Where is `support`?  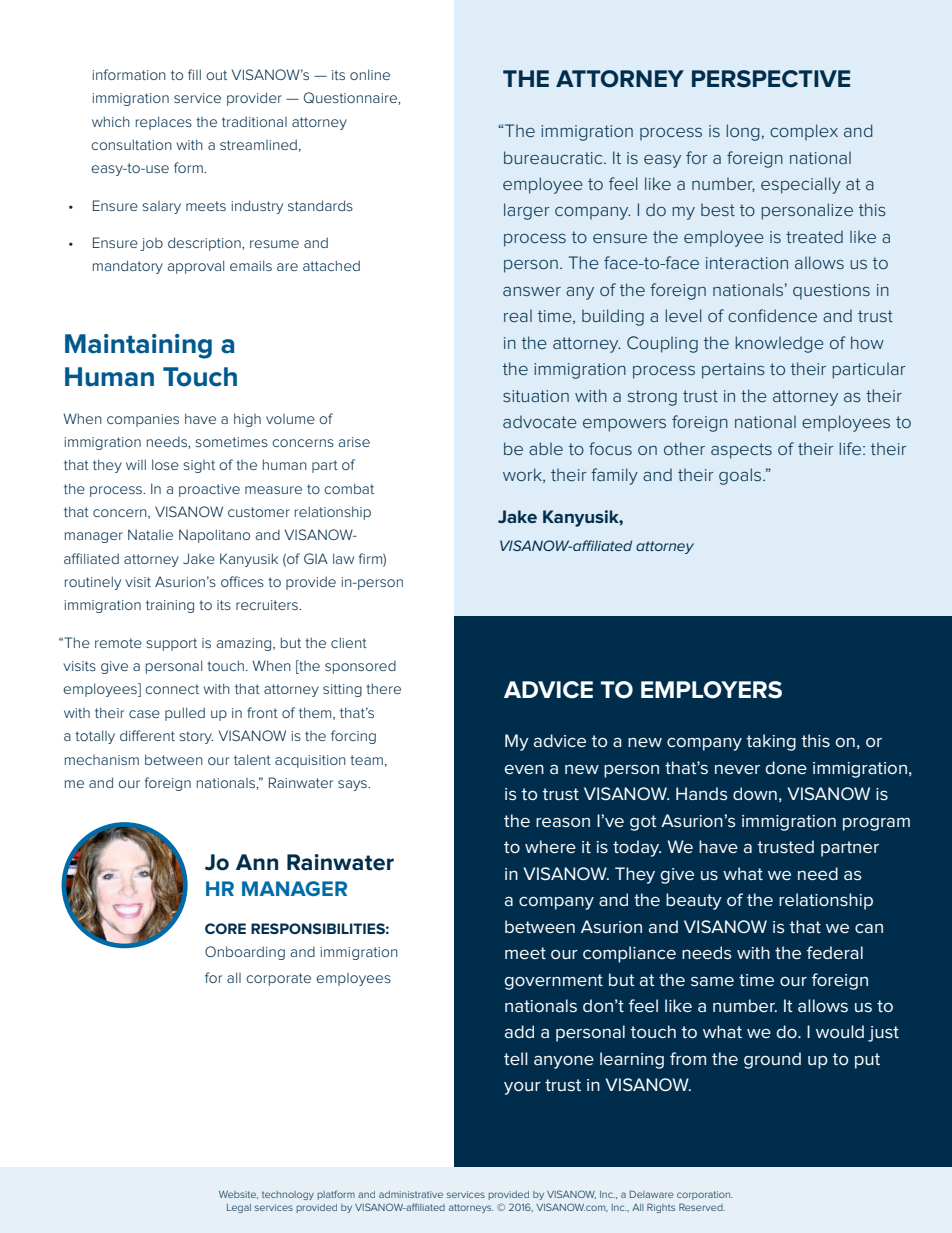
support is located at coordinates (171, 644).
